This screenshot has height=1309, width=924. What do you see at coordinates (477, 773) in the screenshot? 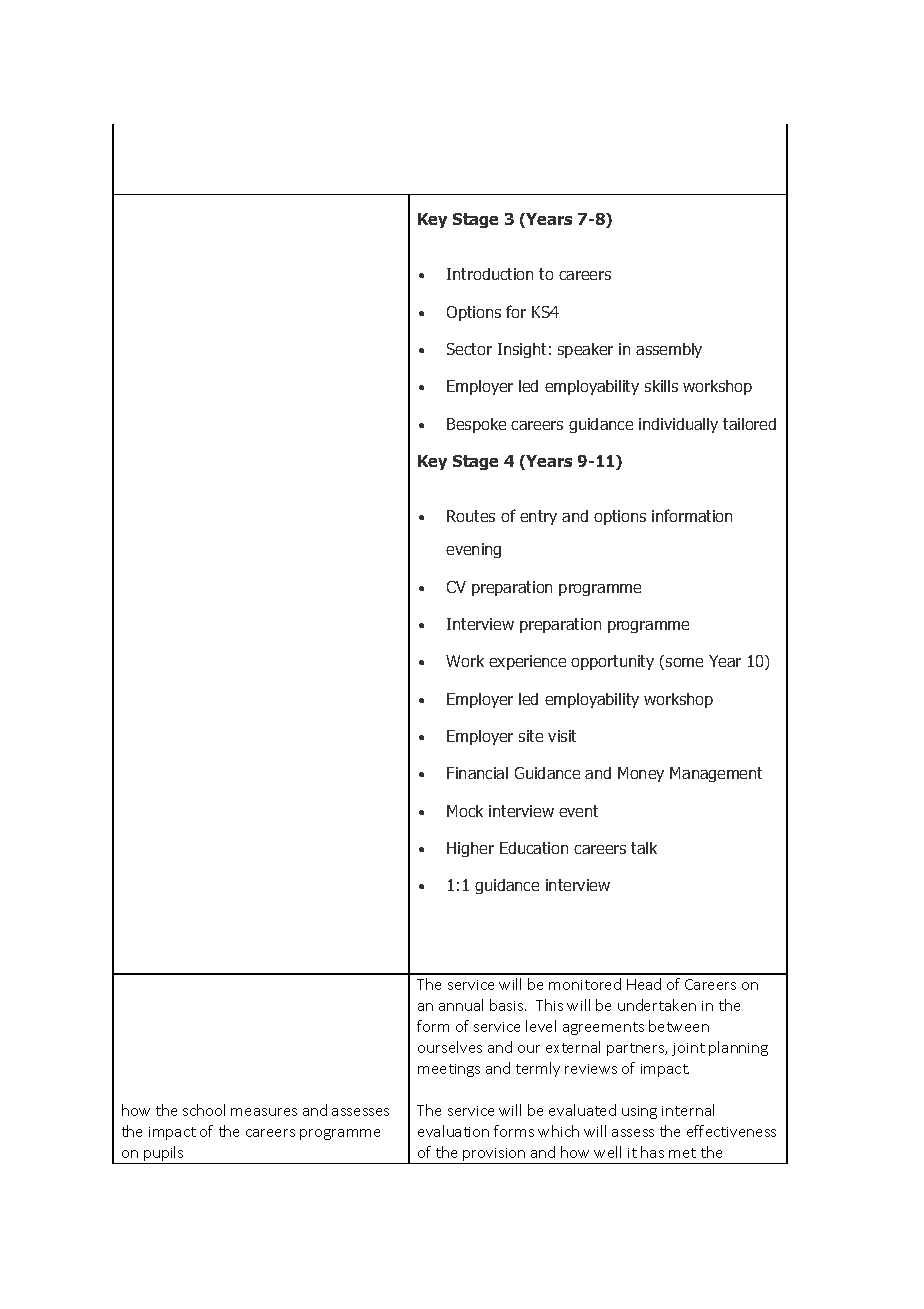
I see `Financial` at bounding box center [477, 773].
